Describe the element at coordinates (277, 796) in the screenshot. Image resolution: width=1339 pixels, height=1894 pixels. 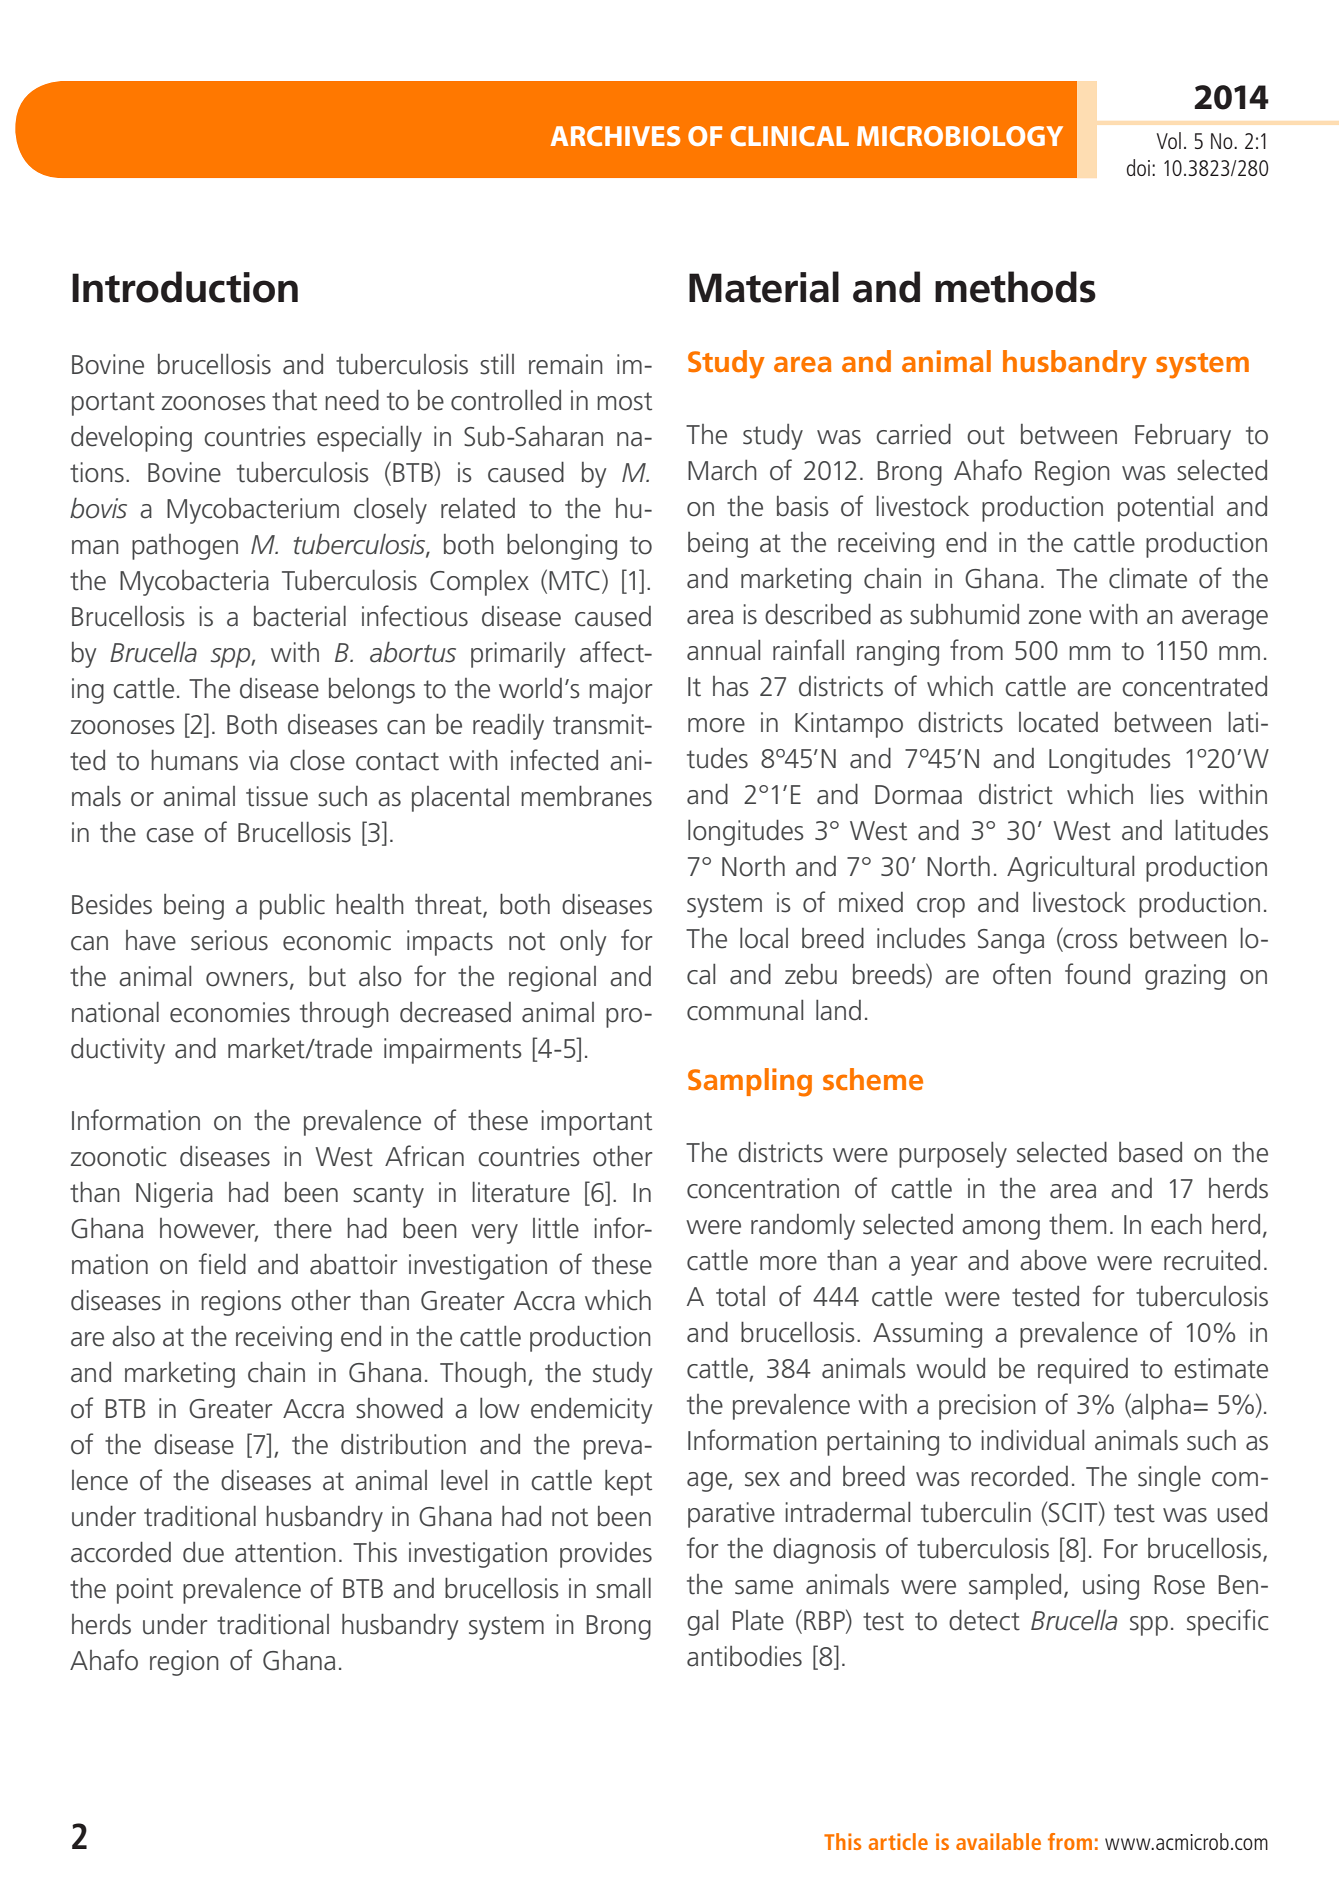
I see `tissue` at that location.
